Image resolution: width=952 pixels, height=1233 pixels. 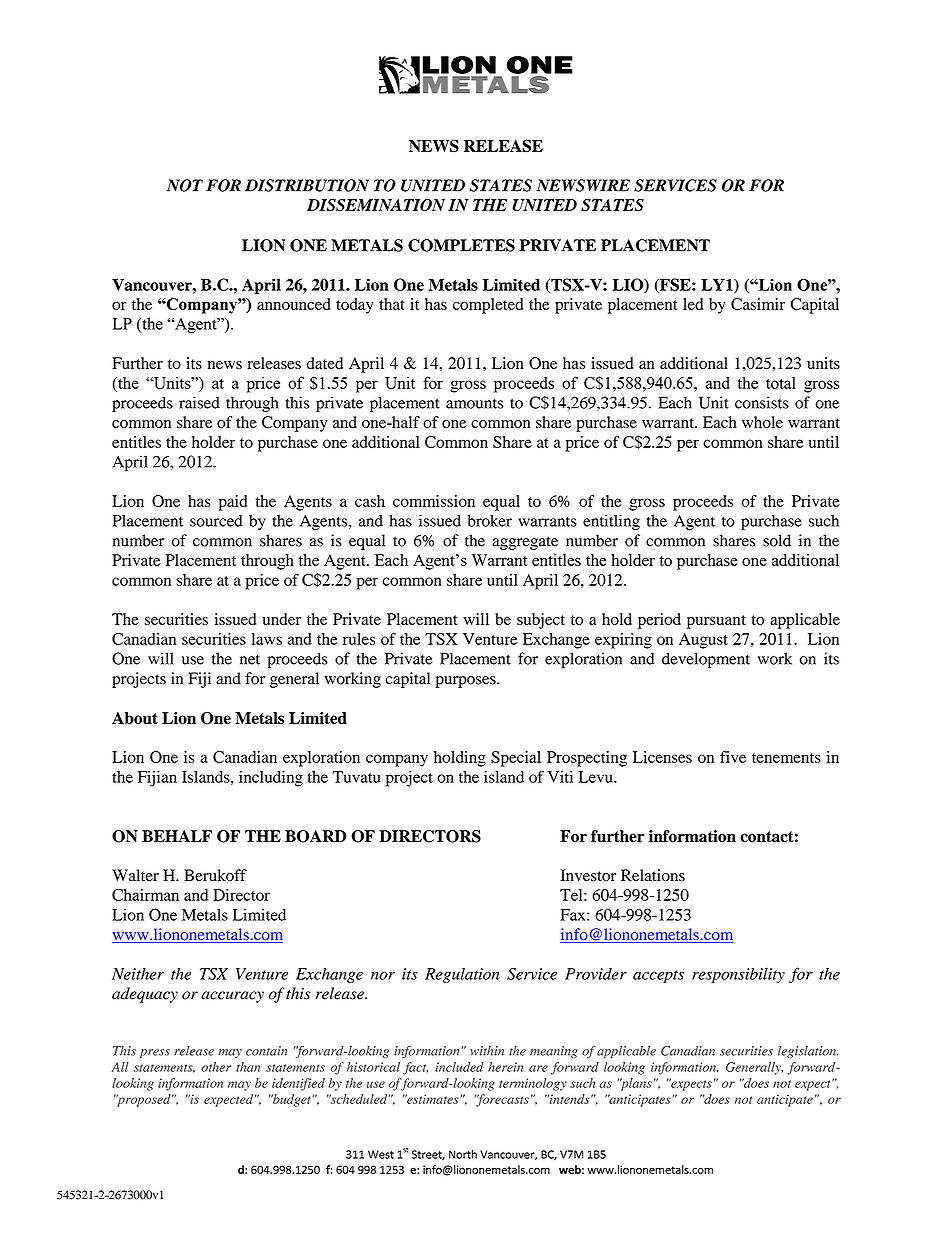 What do you see at coordinates (216, 1067) in the screenshot?
I see `other` at bounding box center [216, 1067].
